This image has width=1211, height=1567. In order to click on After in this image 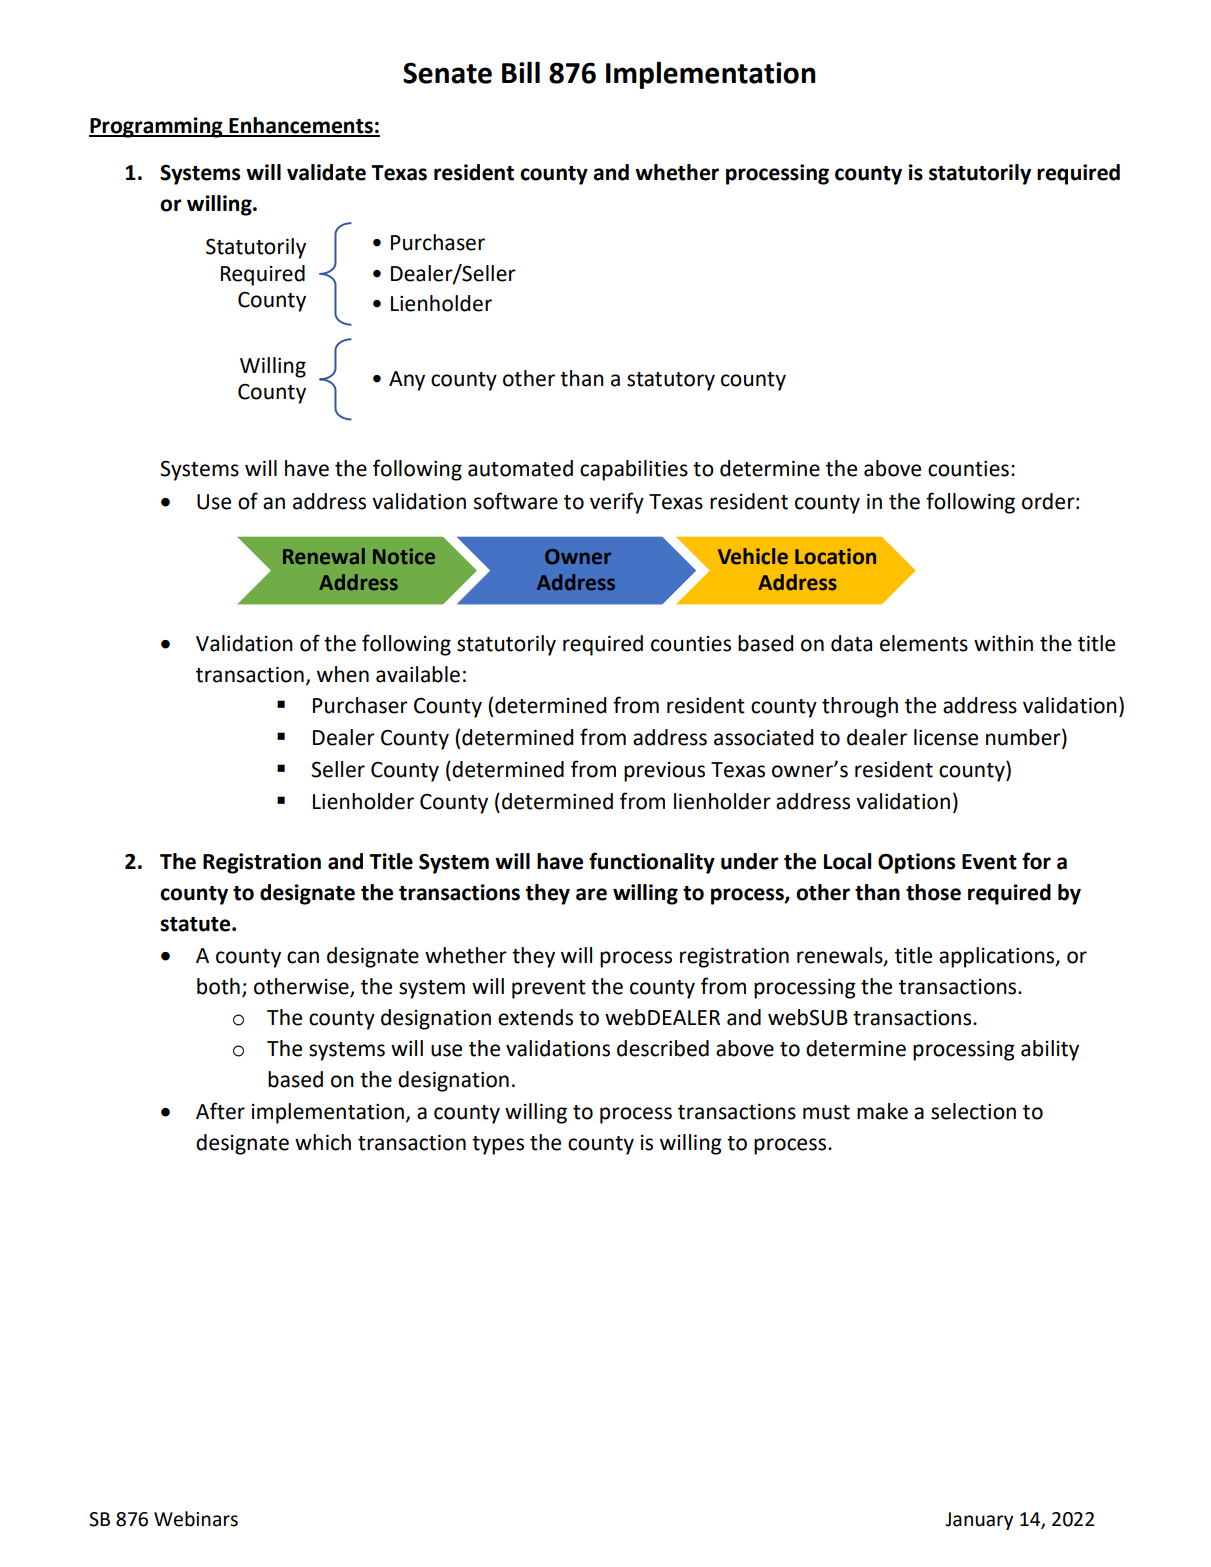, I will do `click(220, 1111)`.
